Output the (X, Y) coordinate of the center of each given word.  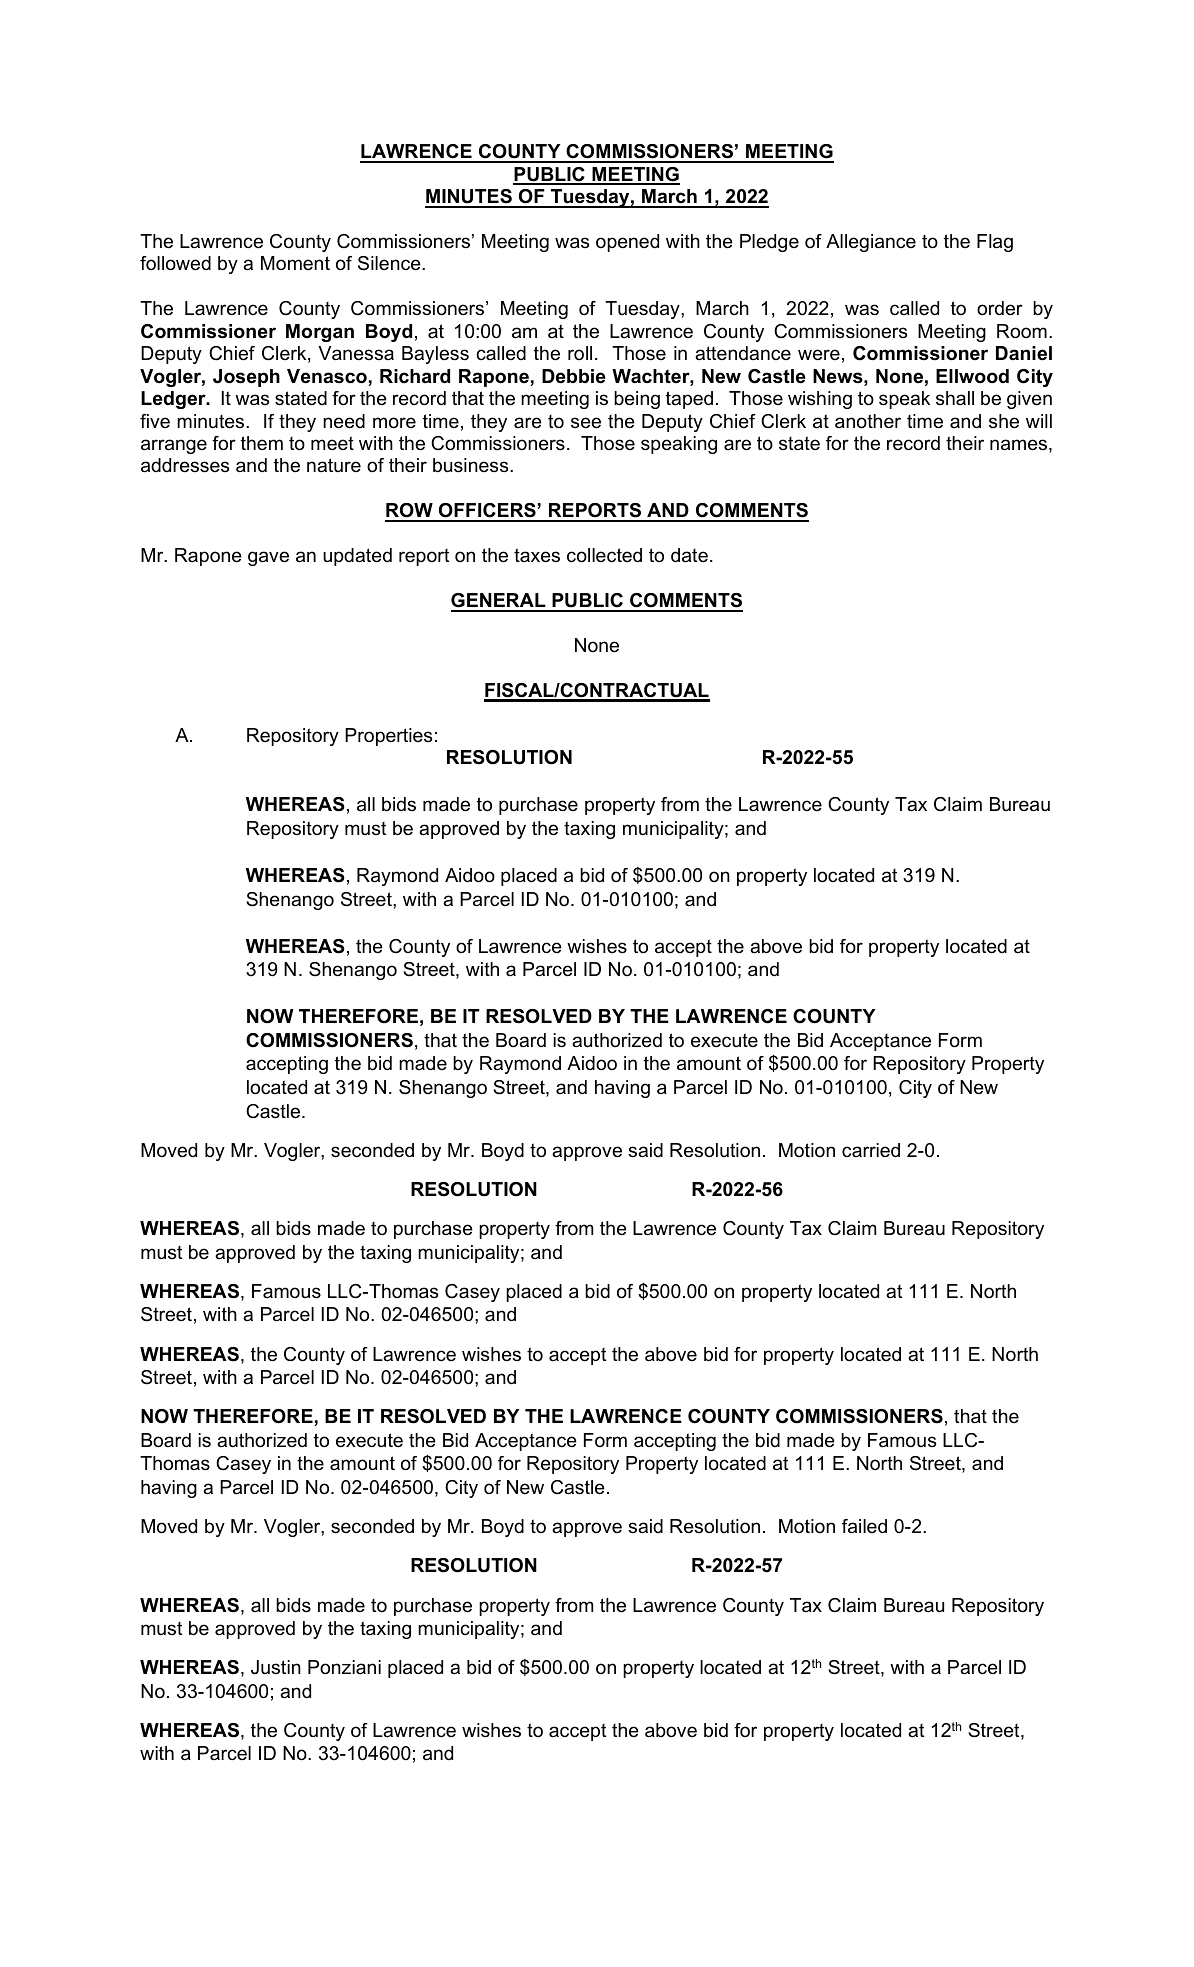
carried (871, 1150)
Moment (295, 263)
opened (627, 243)
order (1000, 308)
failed (864, 1526)
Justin (276, 1667)
